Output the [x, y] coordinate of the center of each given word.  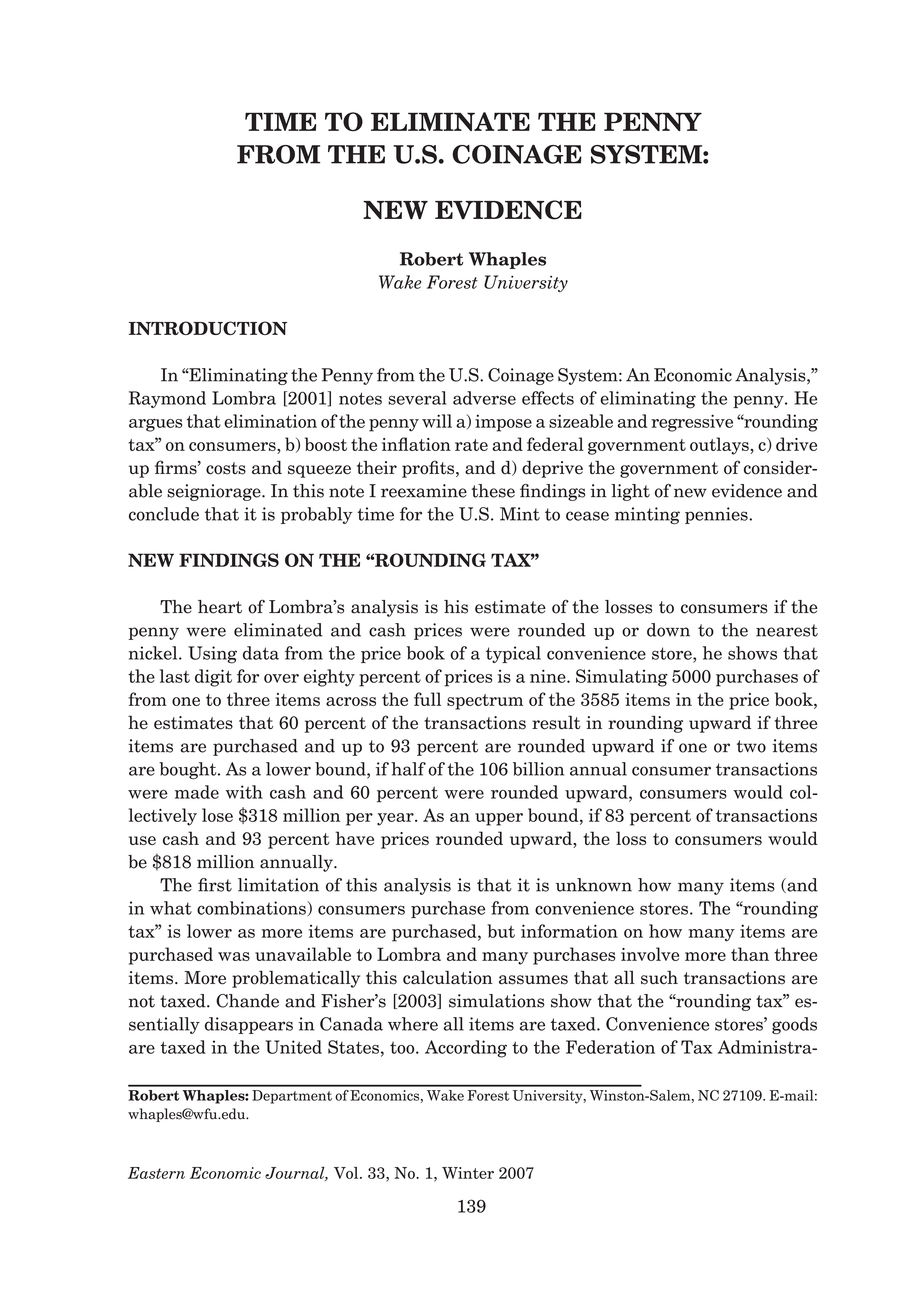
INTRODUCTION [208, 328]
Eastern [156, 1173]
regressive [692, 423]
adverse [484, 398]
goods [794, 1025]
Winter [468, 1173]
